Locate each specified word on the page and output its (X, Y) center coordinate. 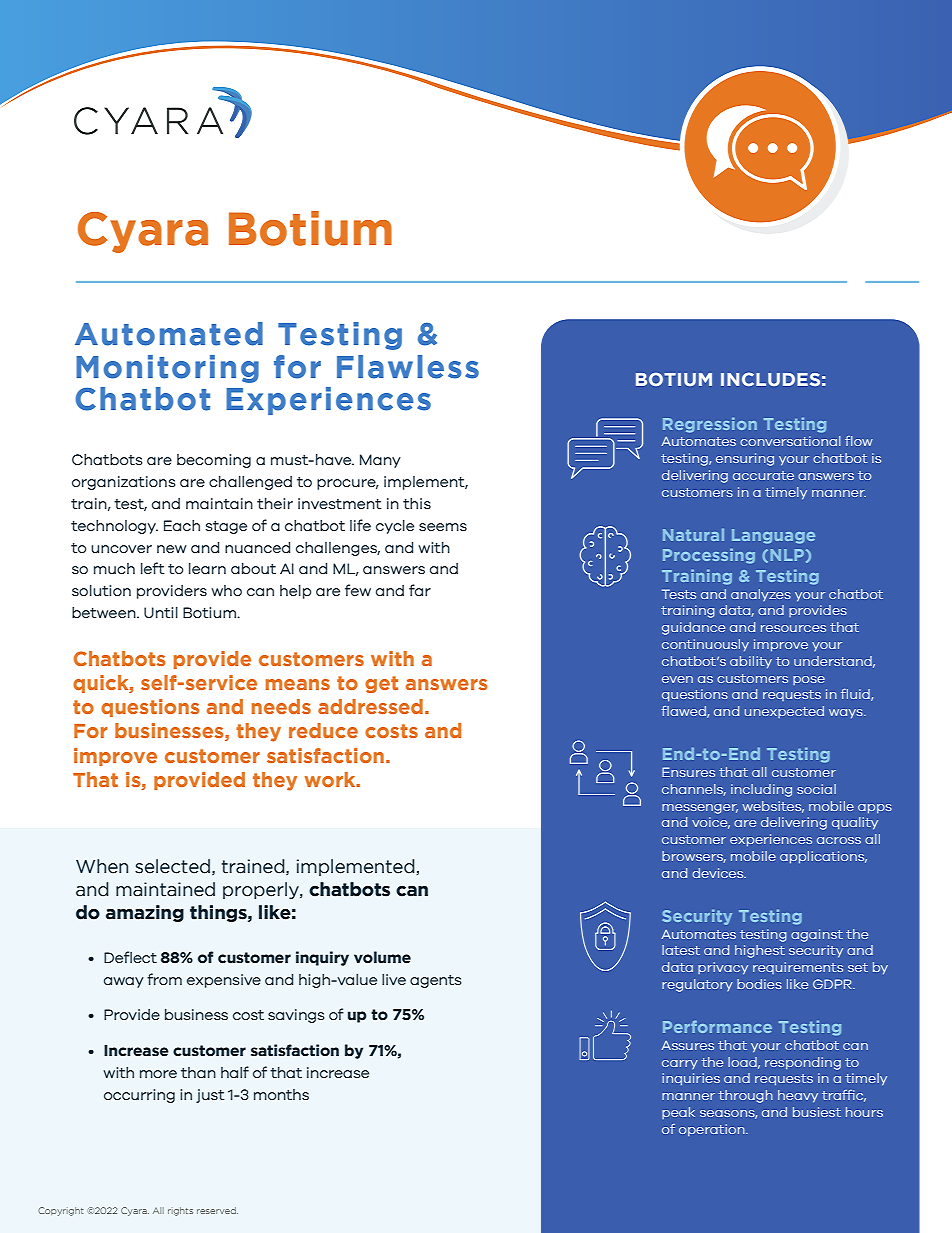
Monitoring (167, 369)
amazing (145, 913)
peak (678, 1113)
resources (793, 628)
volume (382, 957)
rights (180, 1211)
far (420, 590)
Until (161, 612)
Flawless (408, 367)
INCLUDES (770, 379)
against (817, 935)
